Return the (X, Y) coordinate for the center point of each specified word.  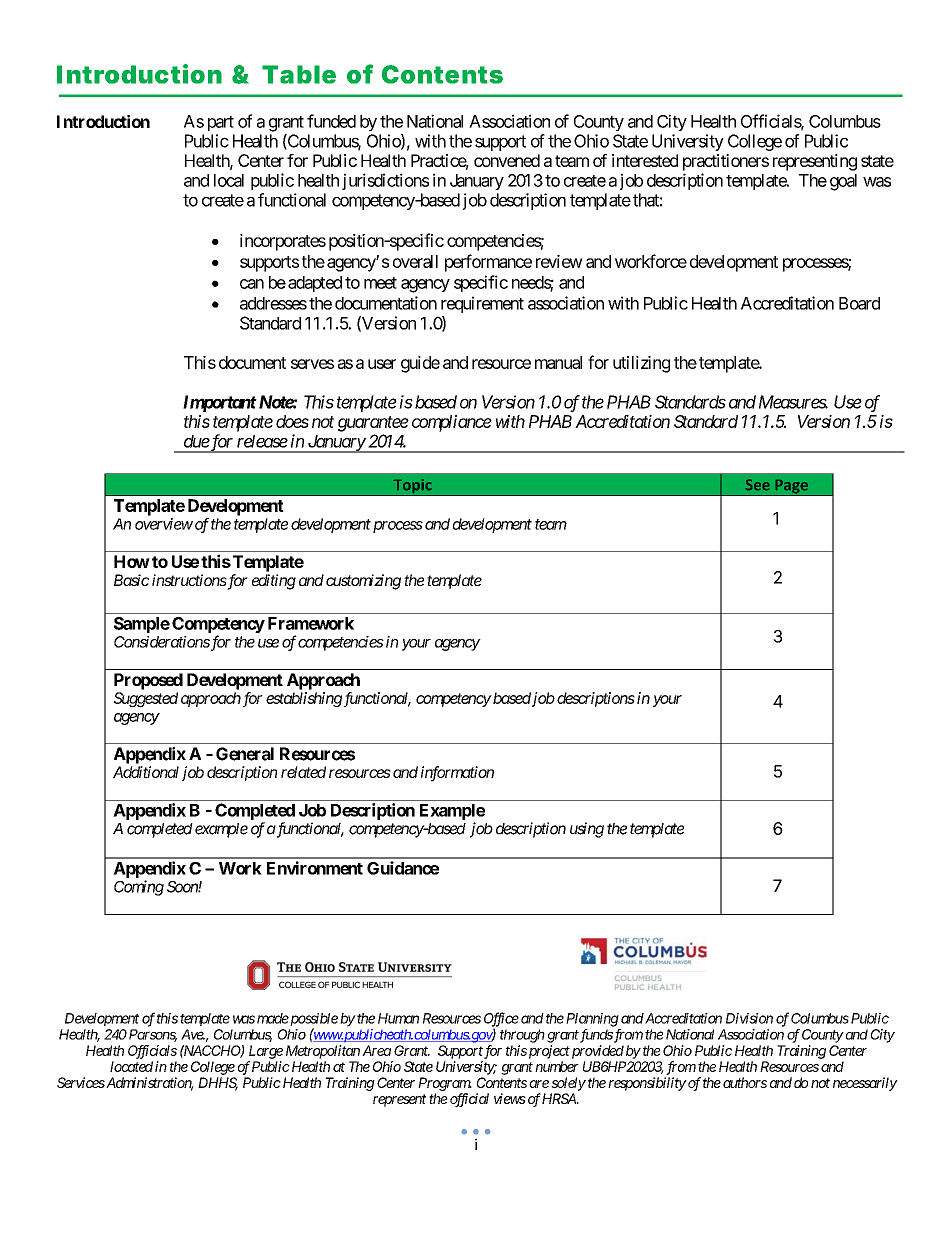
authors (745, 1082)
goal (843, 182)
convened (507, 160)
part (221, 123)
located (131, 1066)
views (510, 1098)
